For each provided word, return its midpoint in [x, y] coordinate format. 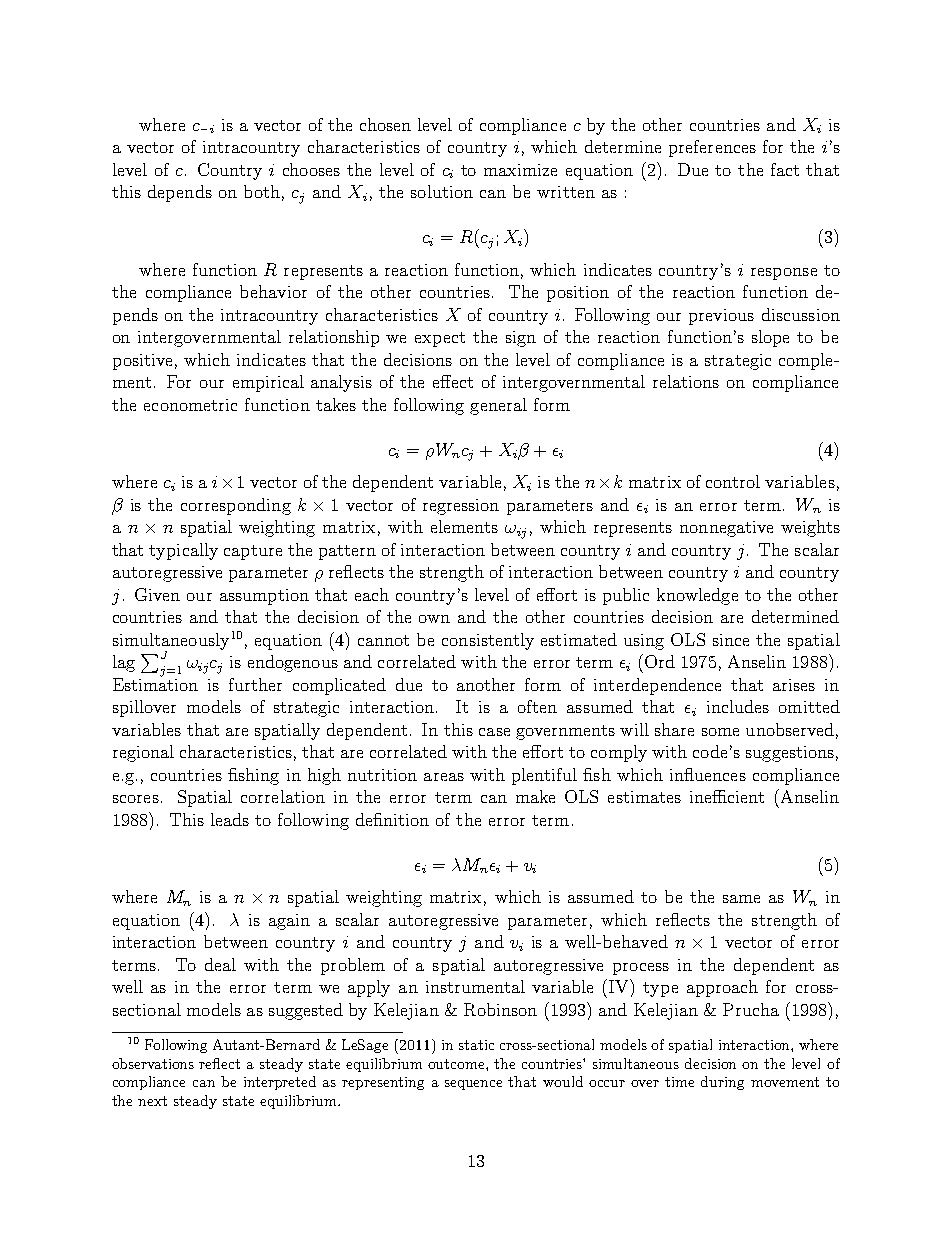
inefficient [727, 796]
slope [770, 338]
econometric [190, 405]
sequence [473, 1085]
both [262, 191]
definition [392, 819]
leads [230, 819]
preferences [712, 148]
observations [153, 1063]
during [722, 1083]
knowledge [697, 596]
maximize [520, 170]
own [434, 619]
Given [157, 594]
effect [453, 381]
